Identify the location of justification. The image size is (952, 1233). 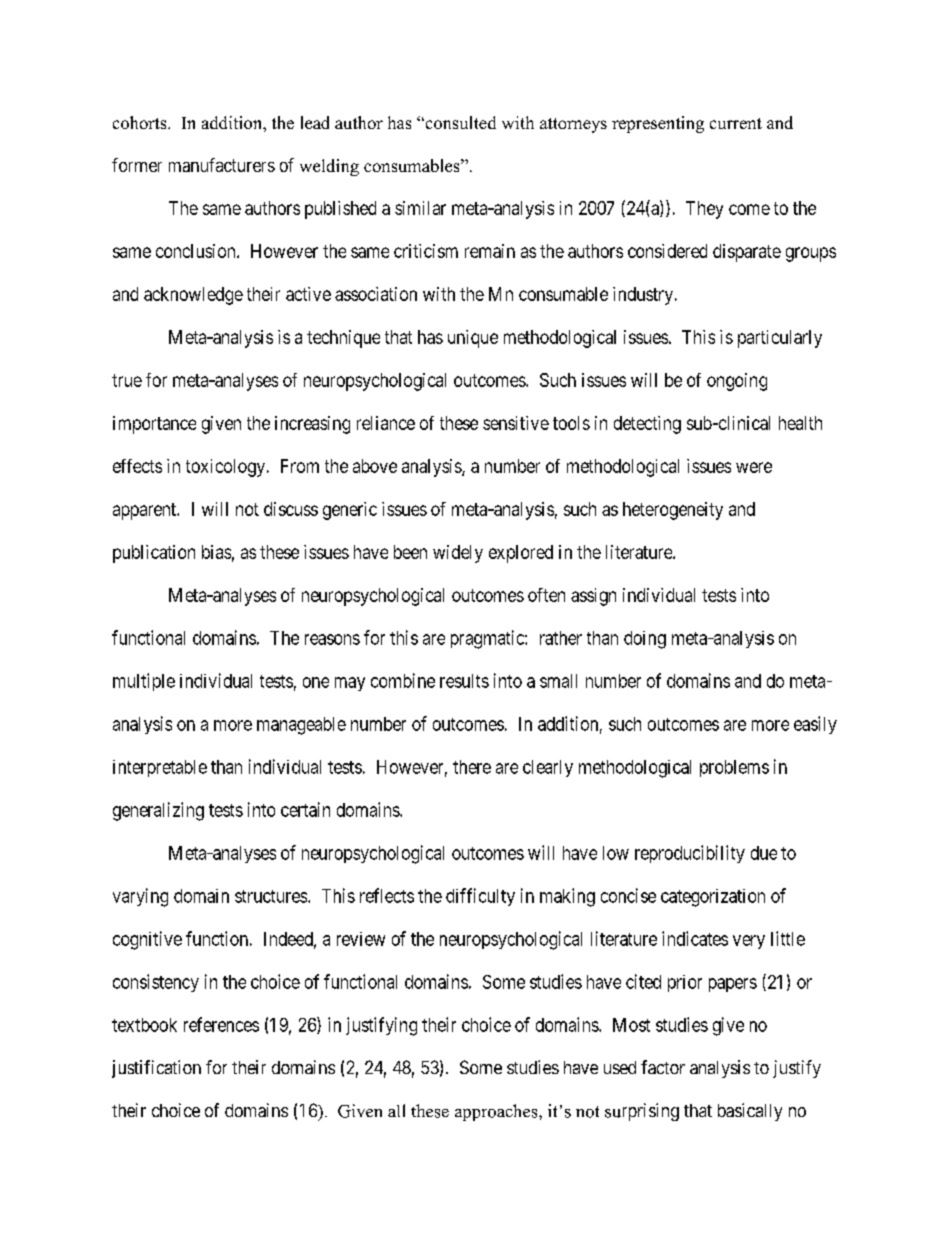
(156, 1069).
